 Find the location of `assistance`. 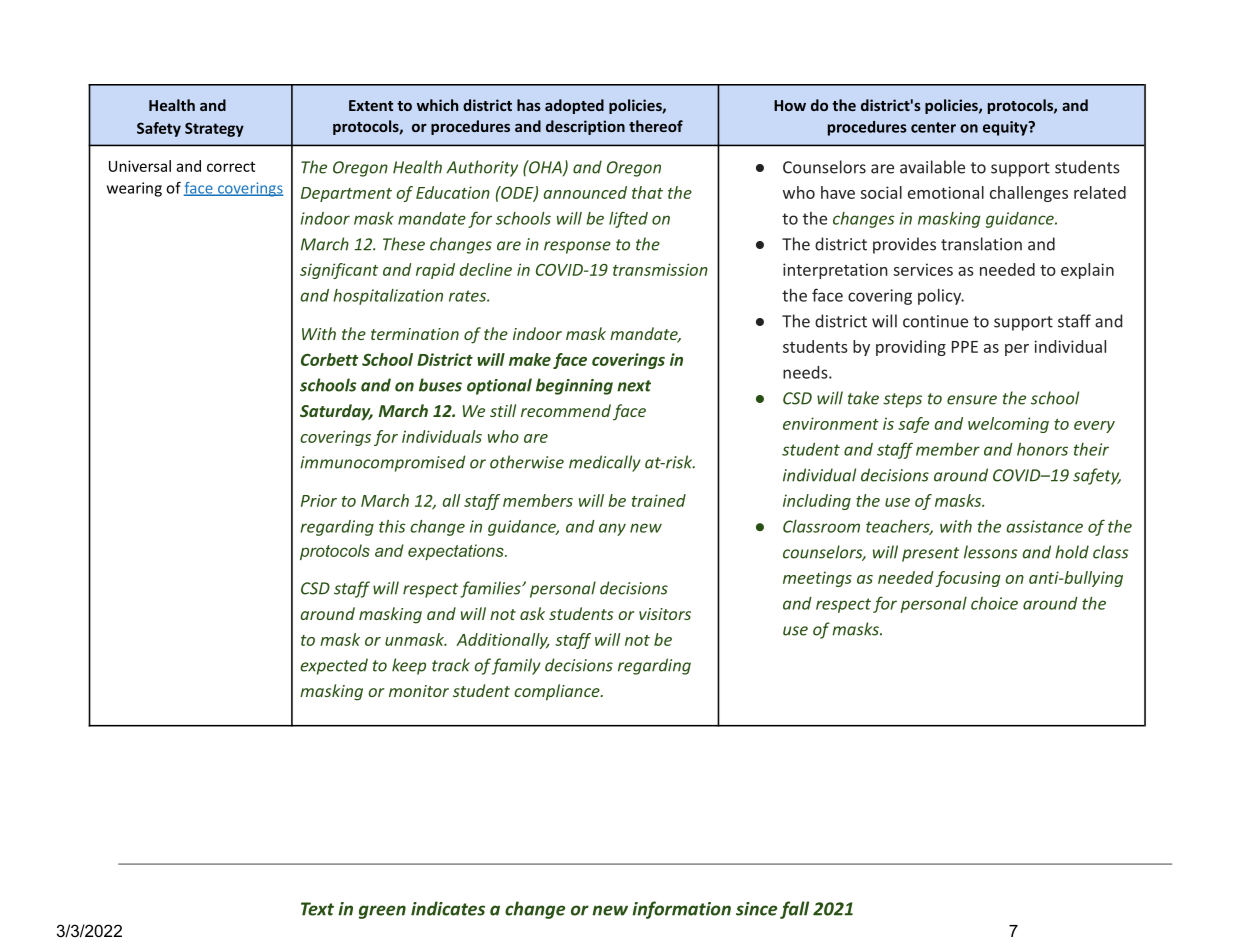

assistance is located at coordinates (1044, 526).
